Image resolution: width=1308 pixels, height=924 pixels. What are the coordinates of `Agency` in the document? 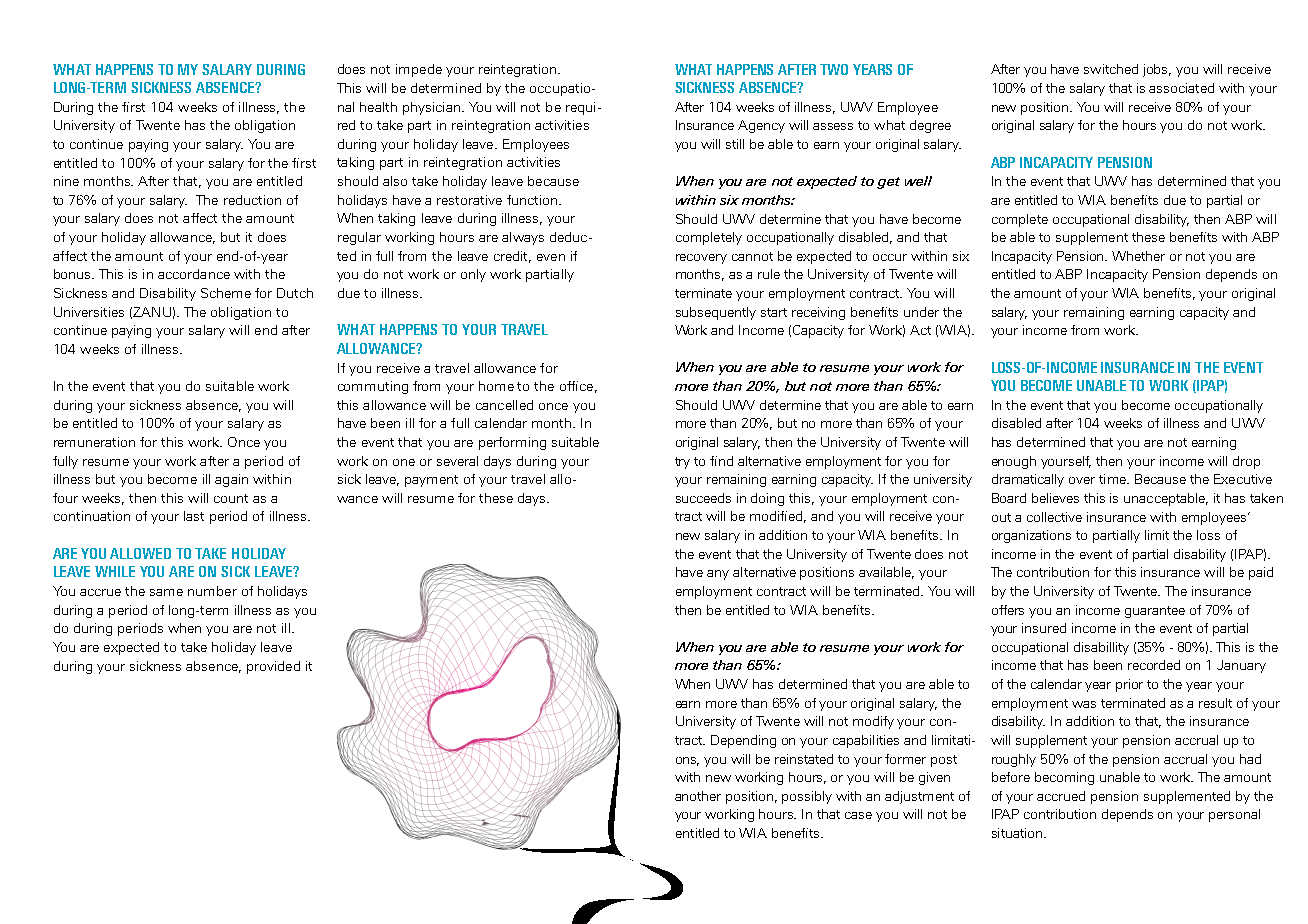 It's located at (761, 126).
